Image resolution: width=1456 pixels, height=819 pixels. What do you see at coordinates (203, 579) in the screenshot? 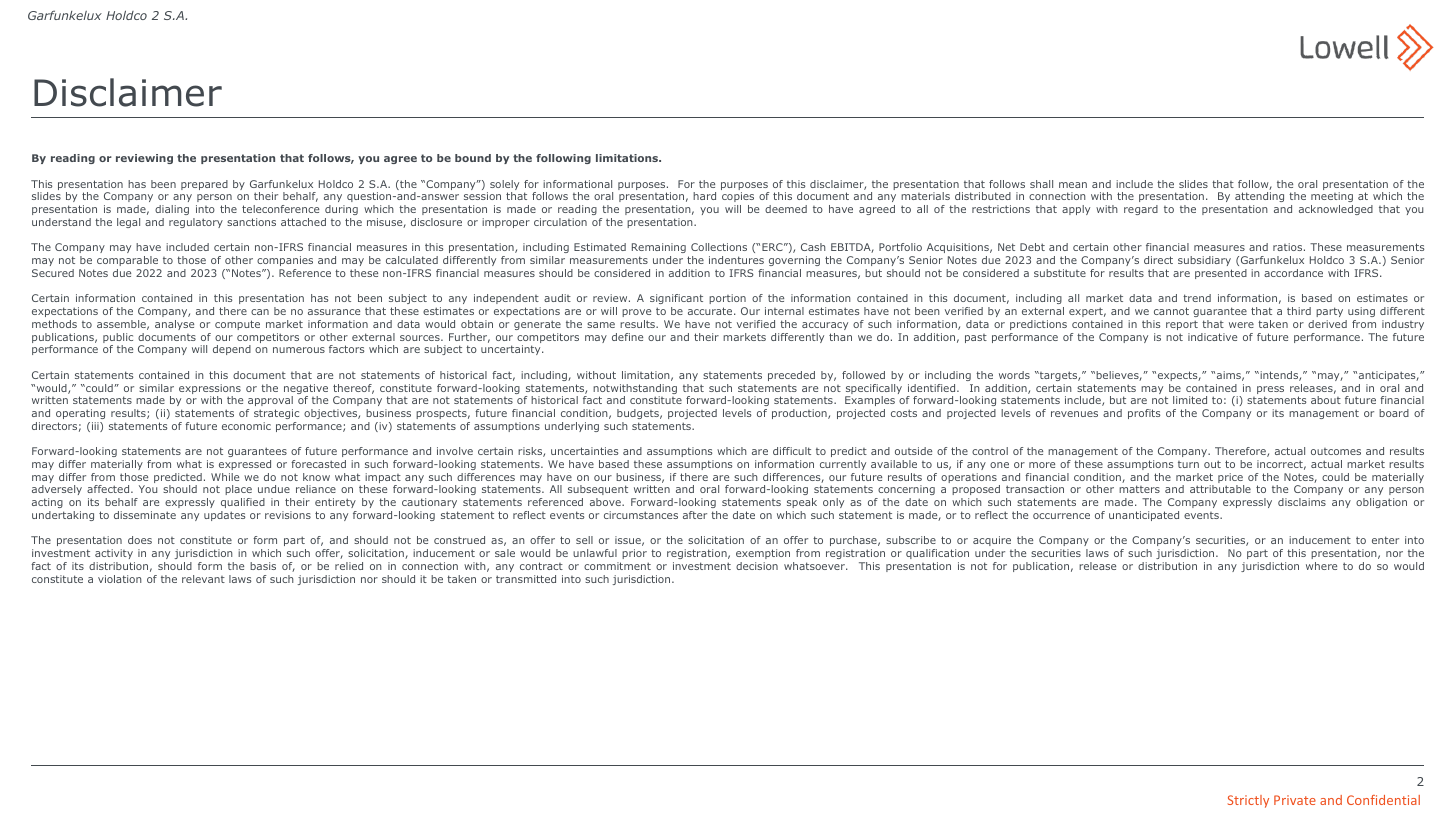
I see `relevant` at bounding box center [203, 579].
